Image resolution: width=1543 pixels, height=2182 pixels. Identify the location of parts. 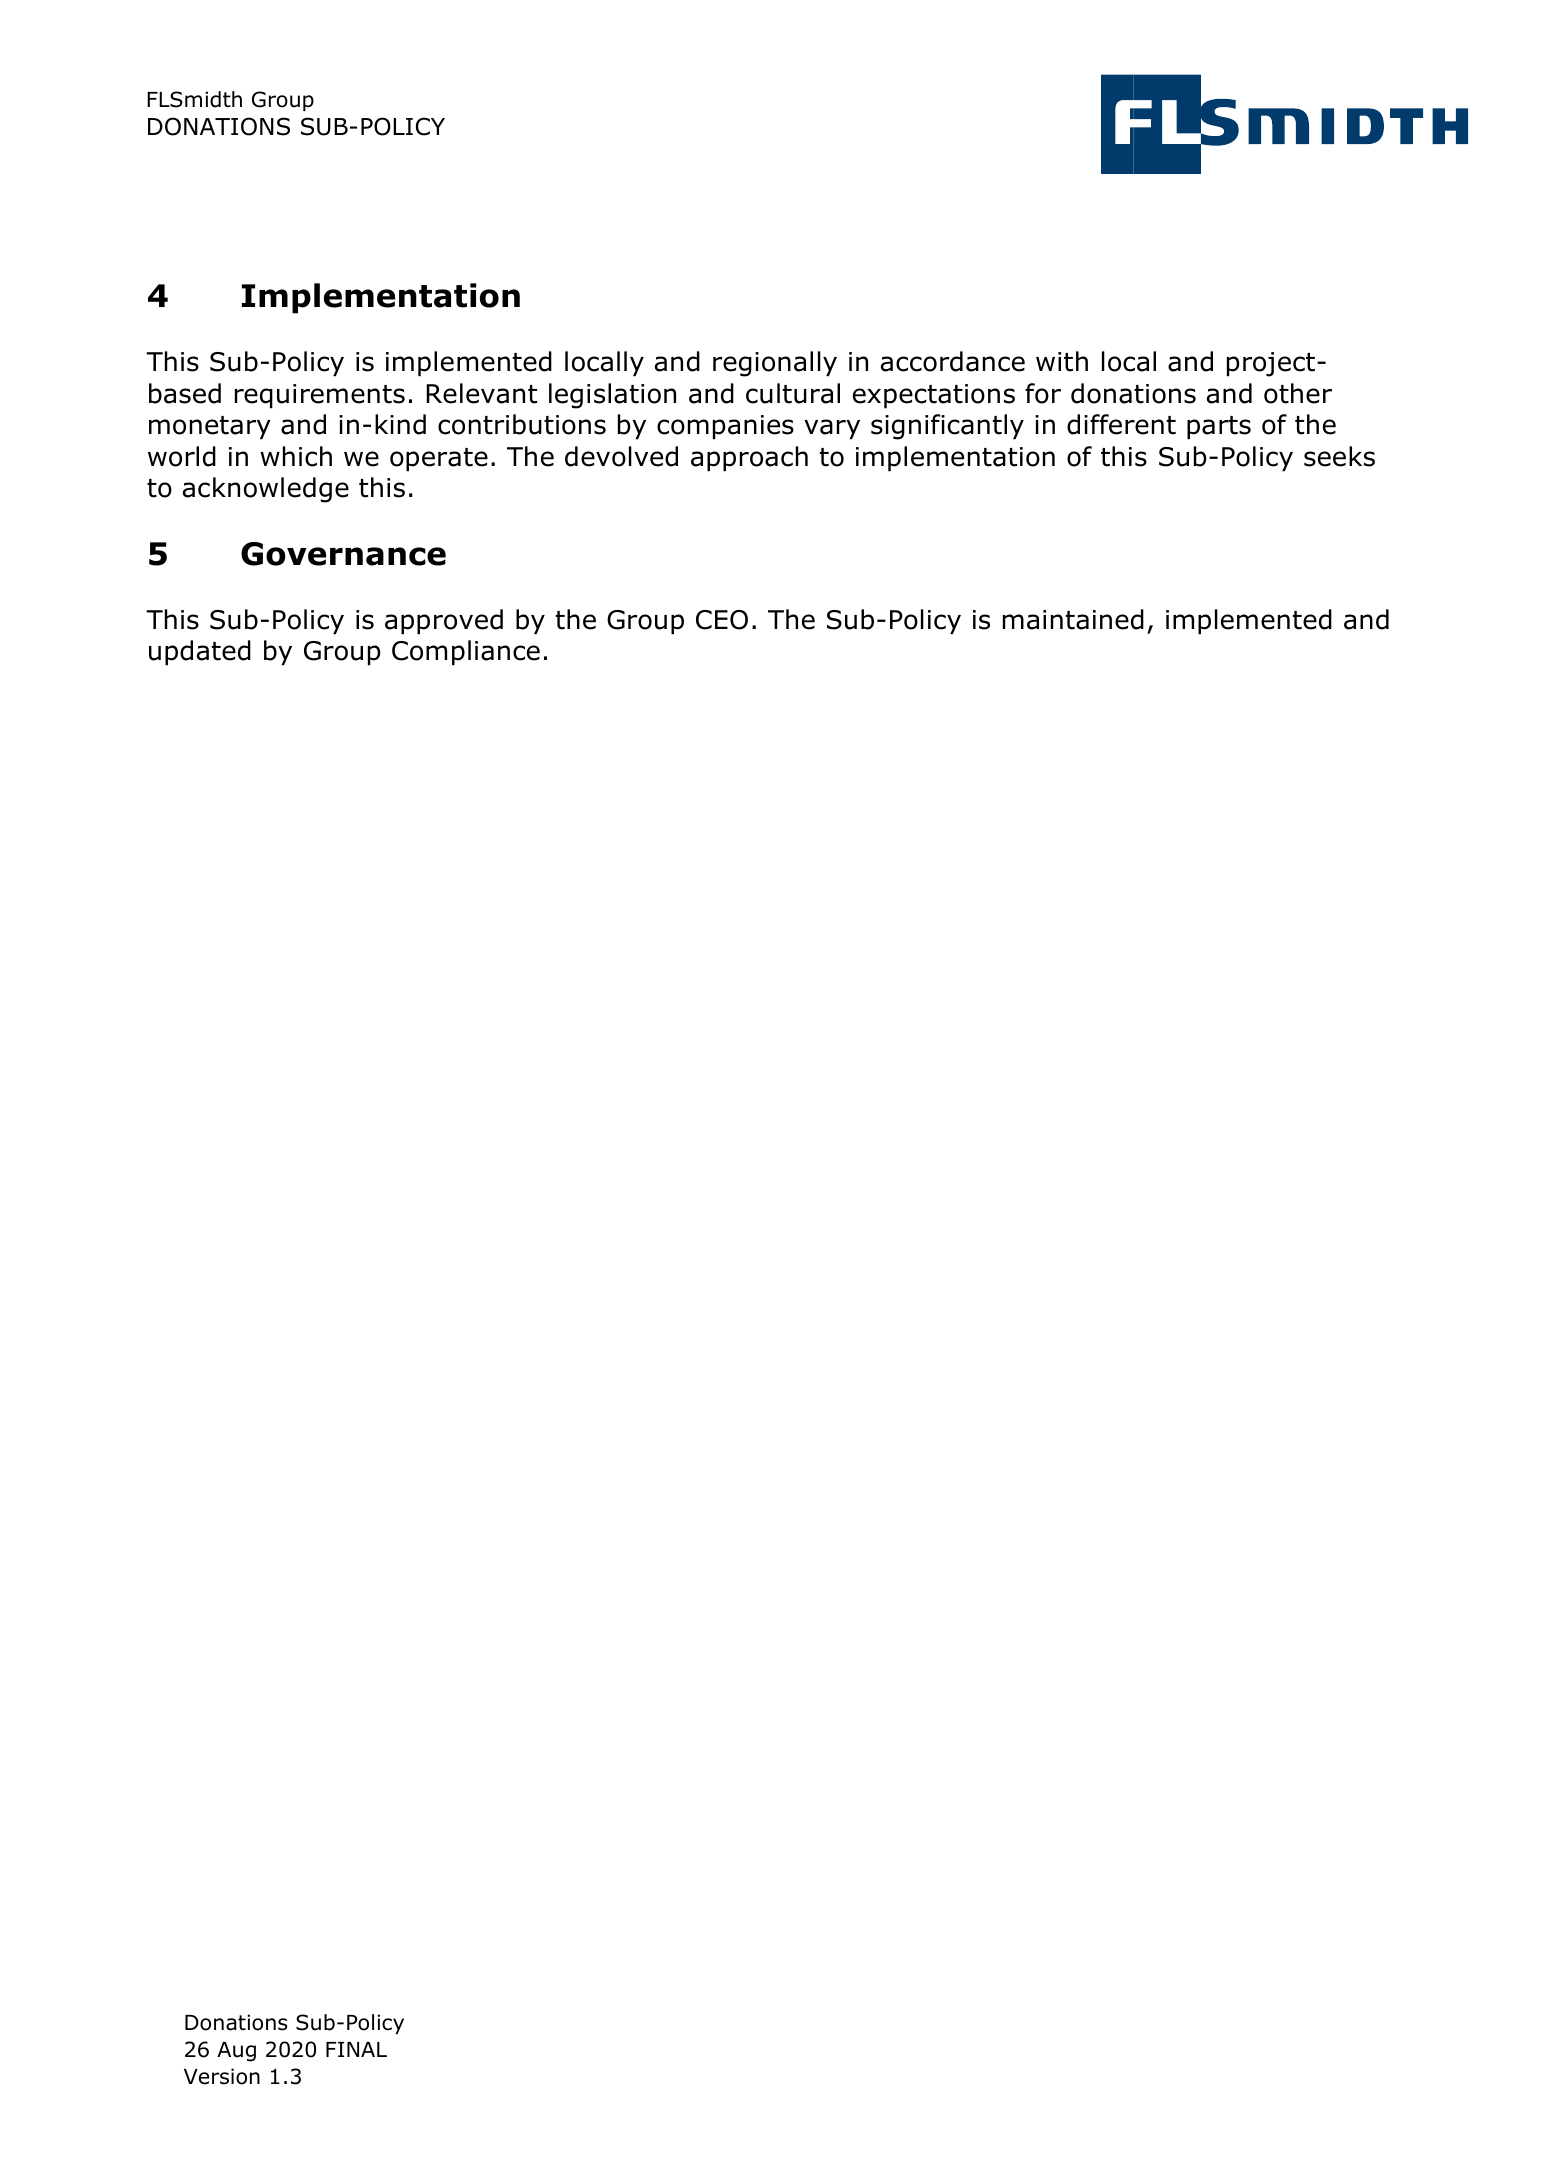
(1219, 428).
